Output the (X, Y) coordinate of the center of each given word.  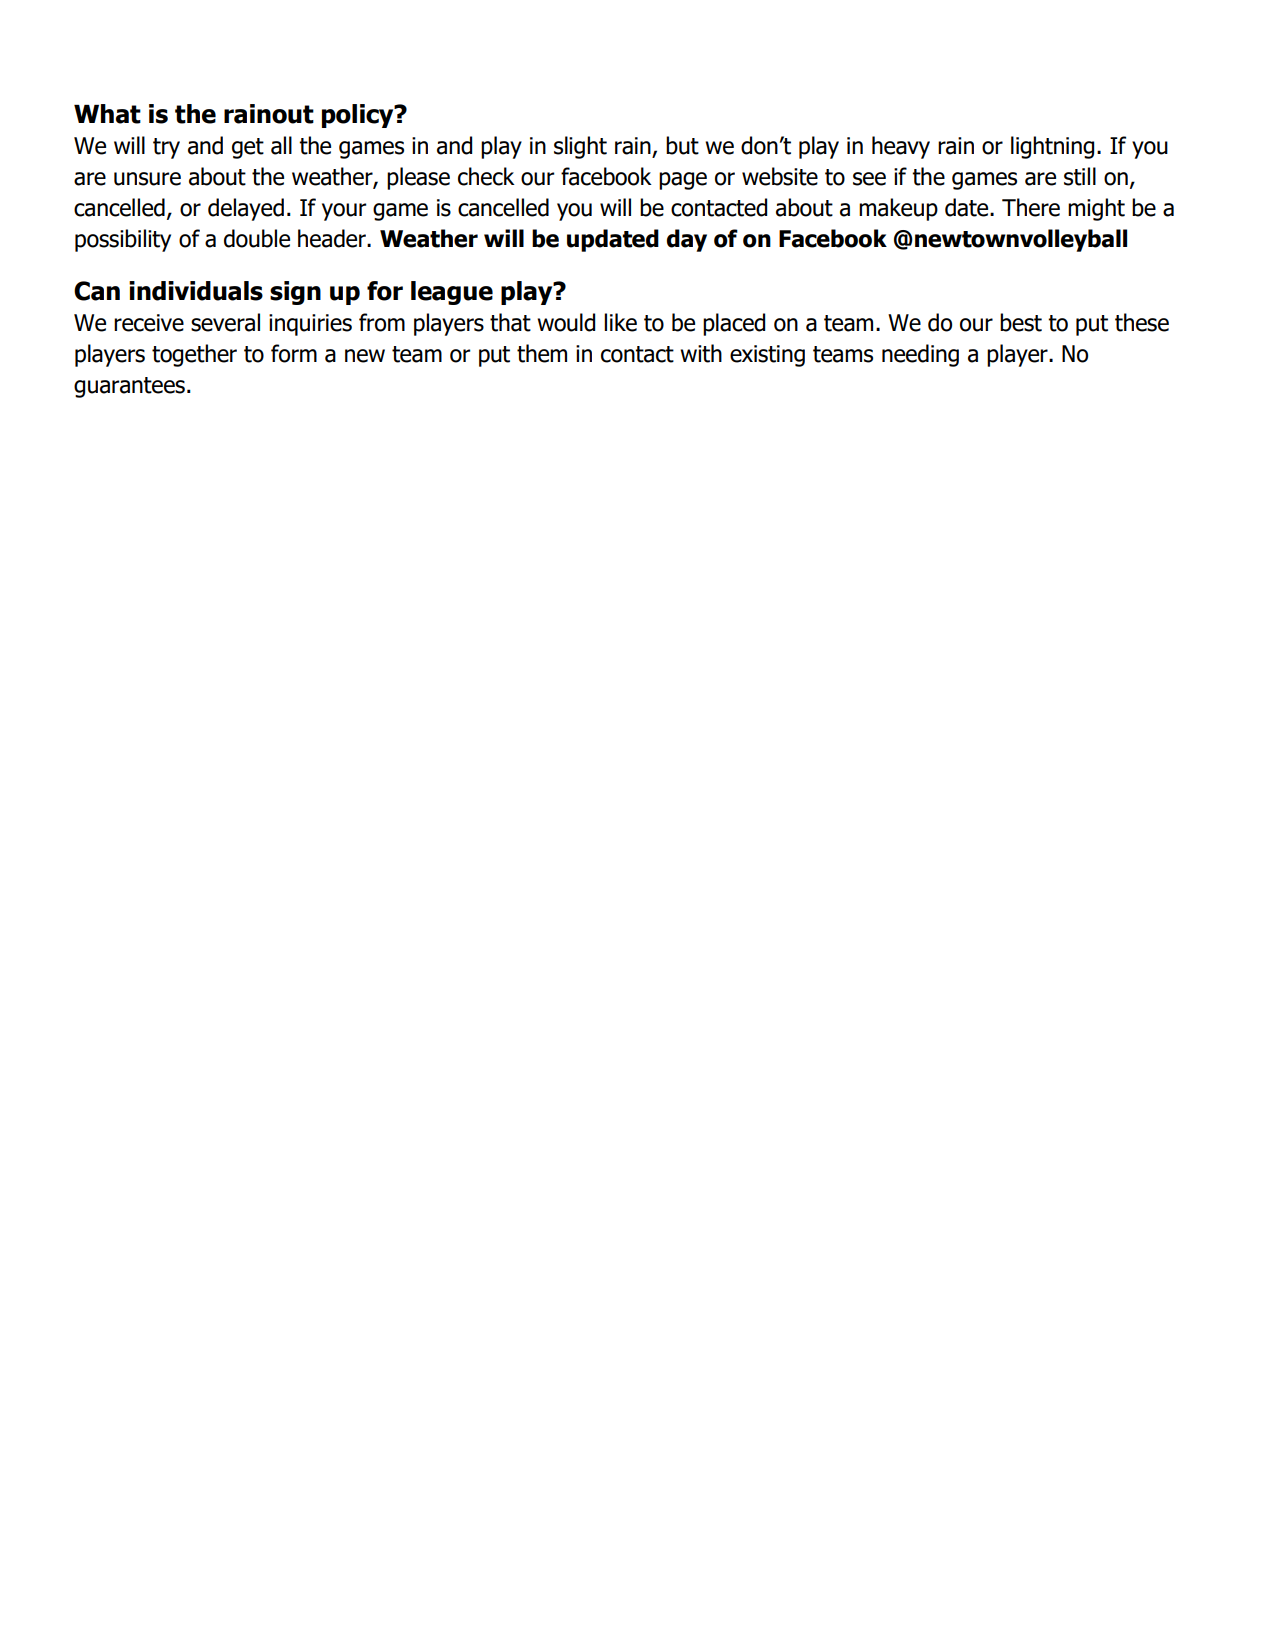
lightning (1052, 147)
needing (920, 355)
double (257, 238)
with (701, 353)
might (1096, 209)
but (682, 145)
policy (359, 116)
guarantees (129, 387)
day (687, 240)
